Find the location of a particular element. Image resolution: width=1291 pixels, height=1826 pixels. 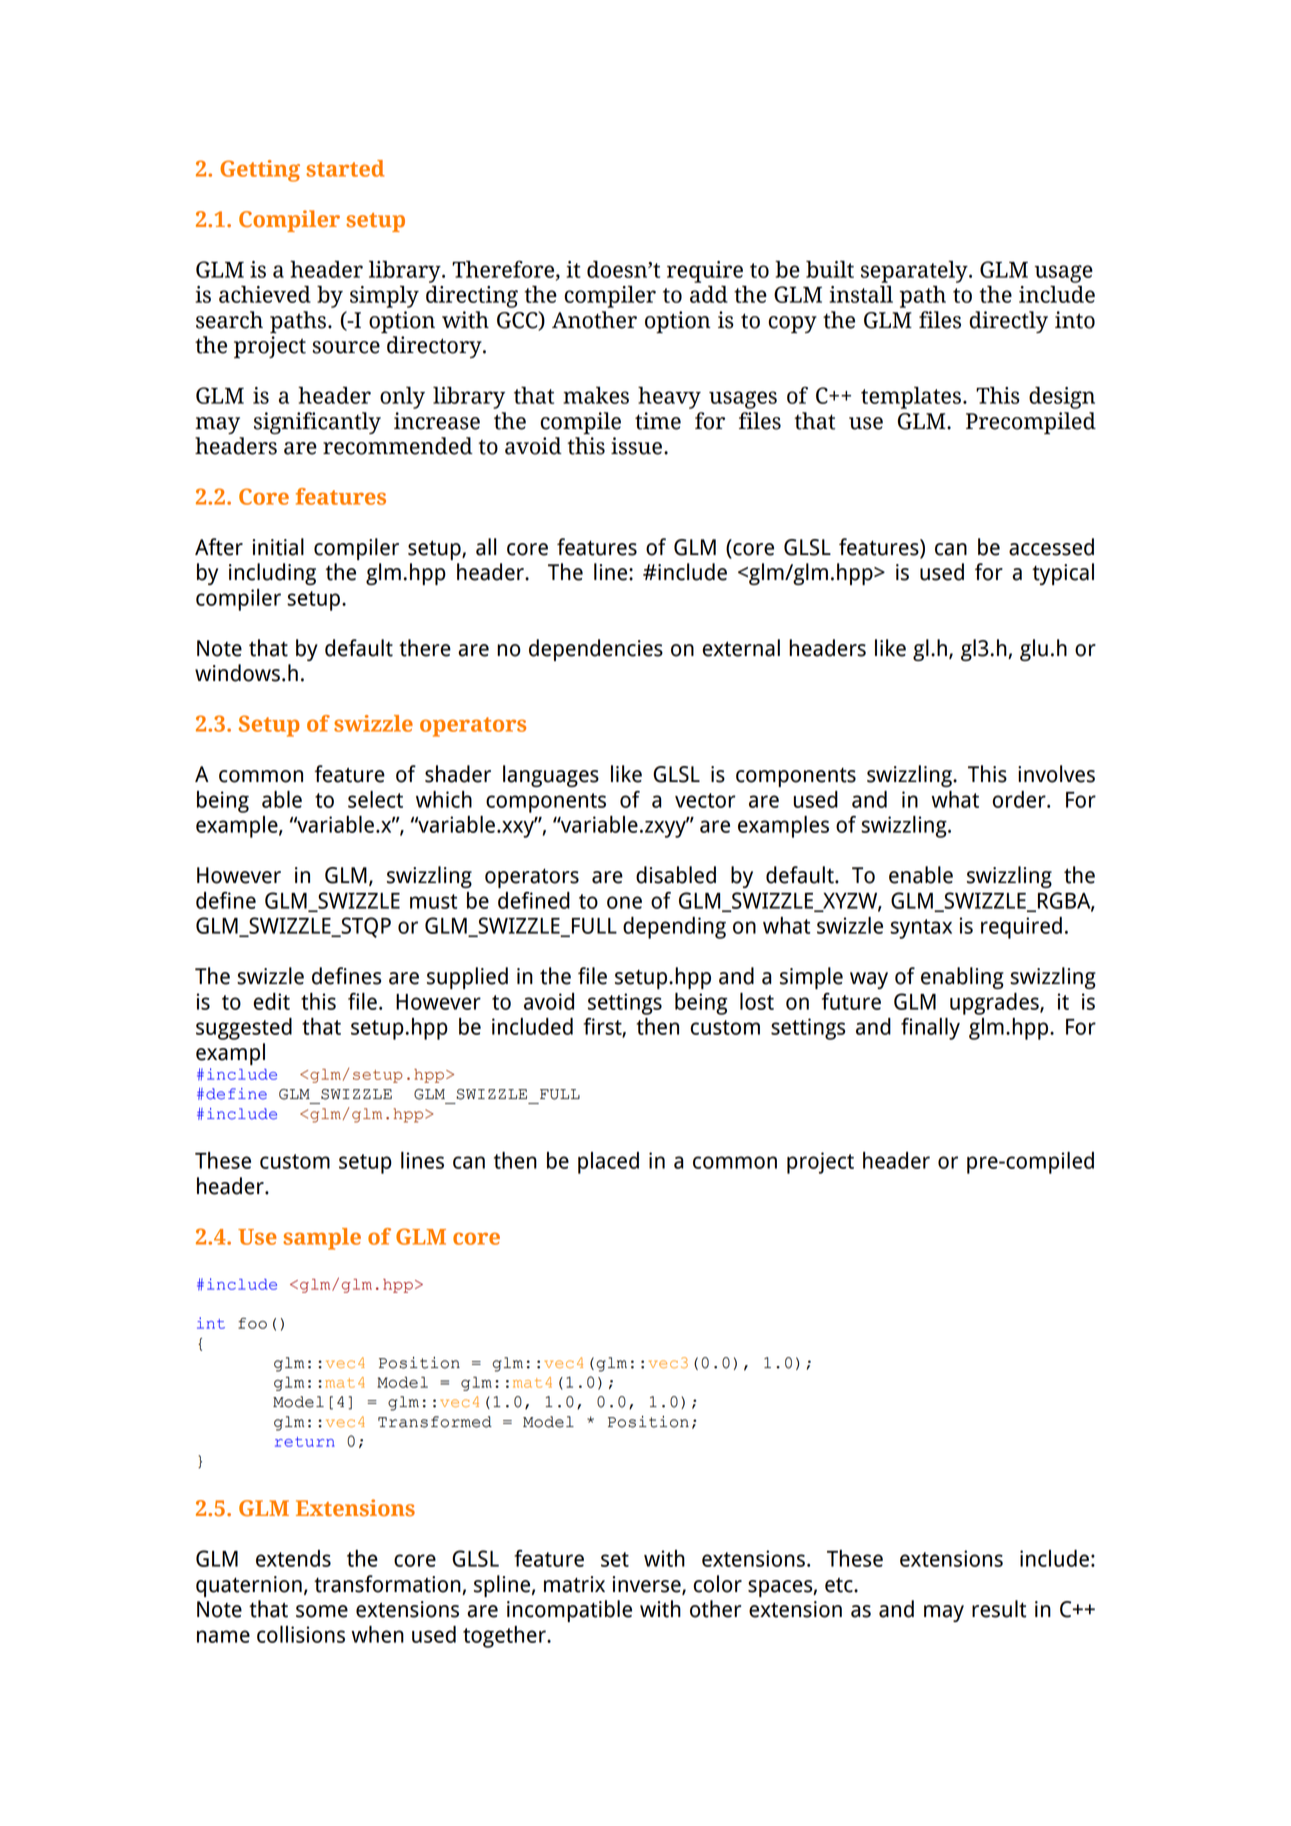

edit is located at coordinates (271, 1001).
